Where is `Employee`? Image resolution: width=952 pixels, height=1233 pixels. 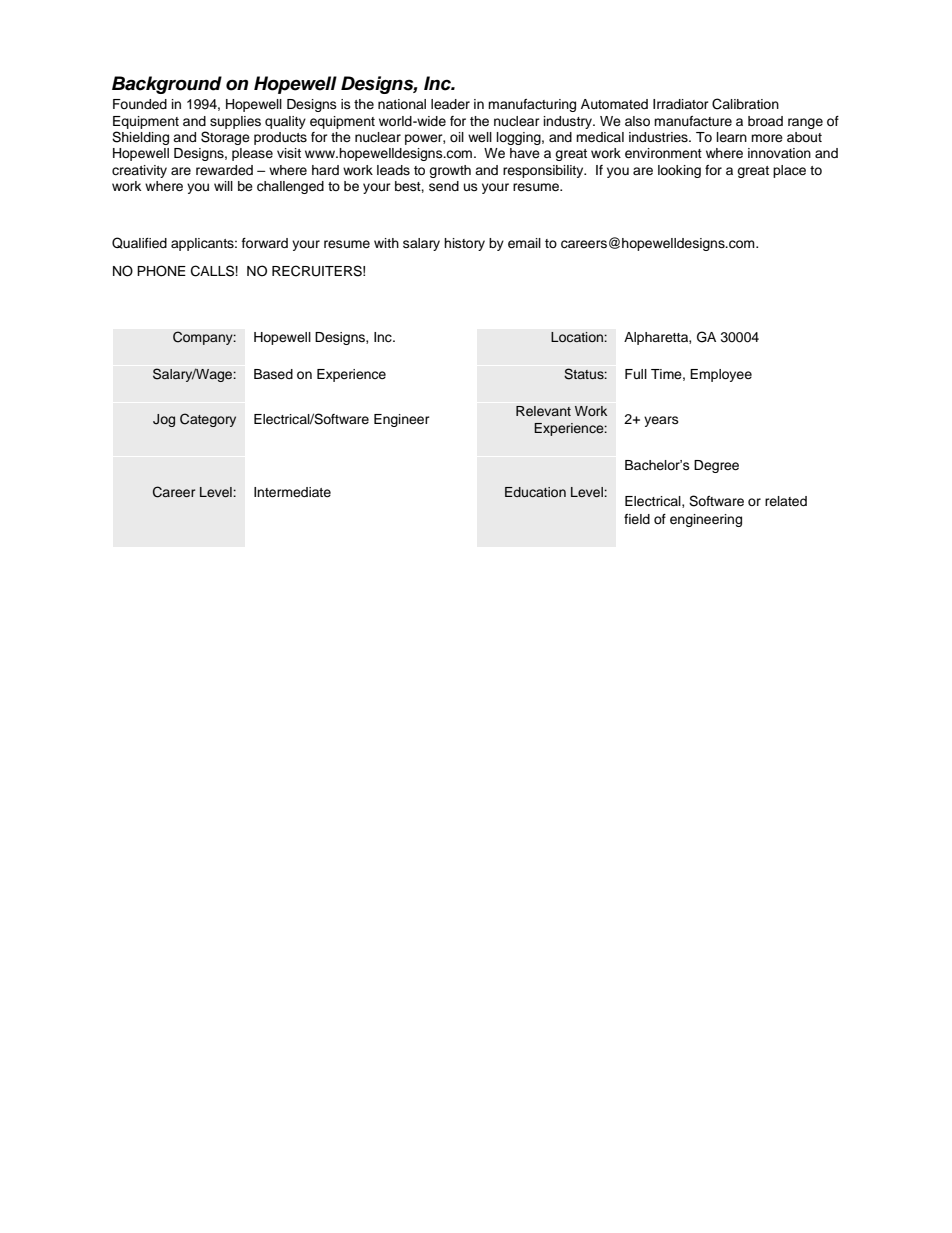 Employee is located at coordinates (721, 375).
